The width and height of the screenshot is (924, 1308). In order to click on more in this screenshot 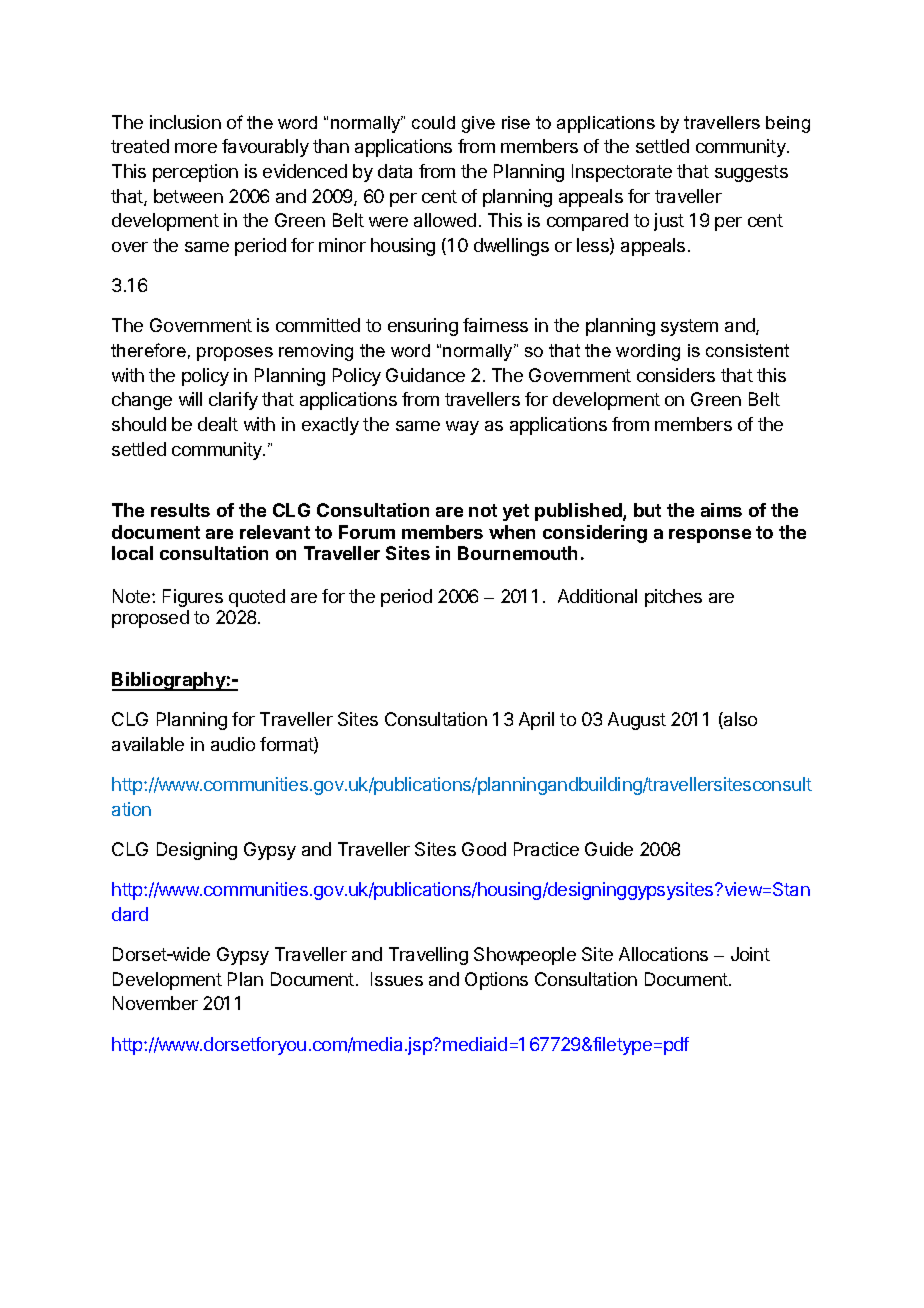, I will do `click(196, 148)`.
